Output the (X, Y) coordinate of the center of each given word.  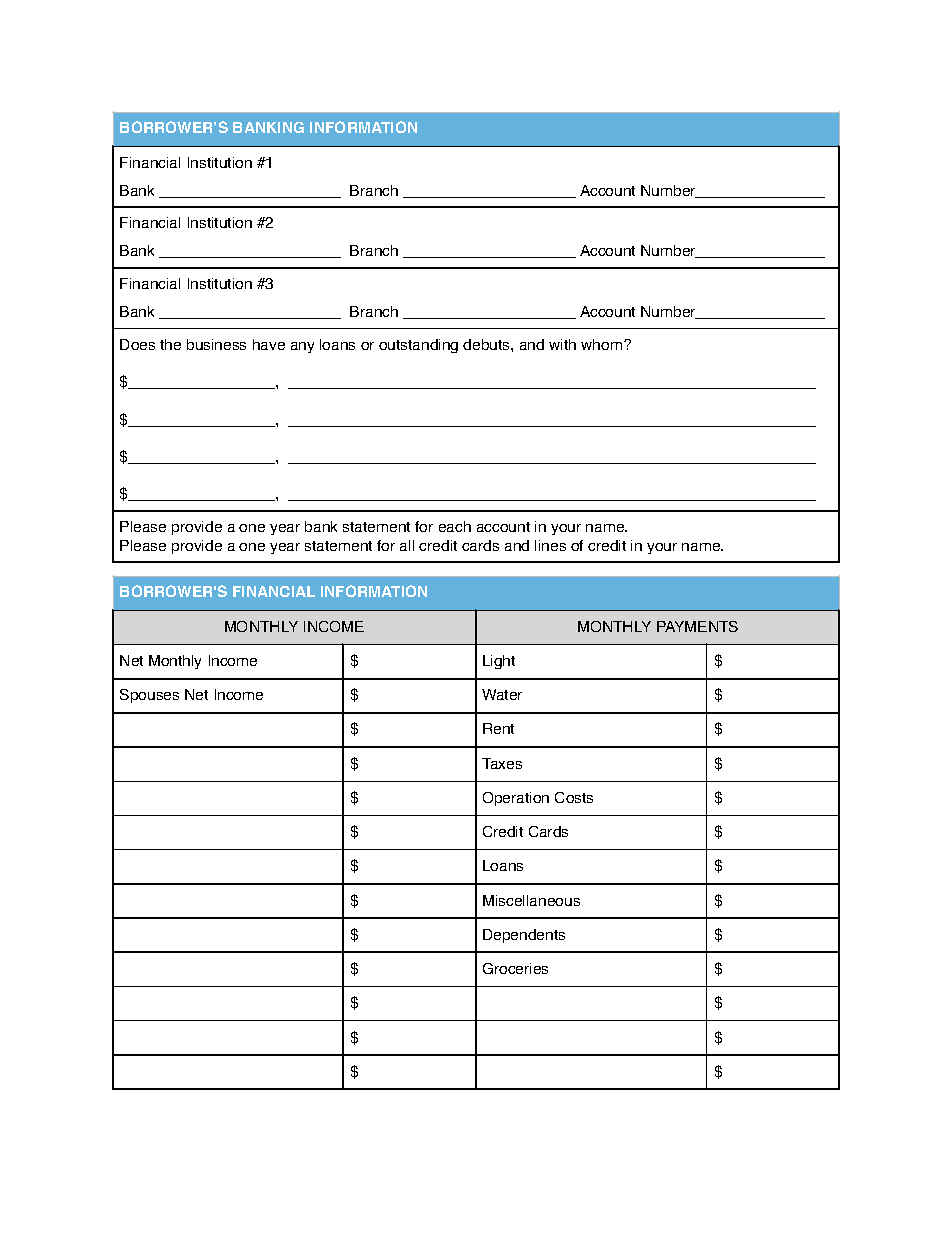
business (216, 344)
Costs (574, 797)
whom (603, 344)
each (455, 526)
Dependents (524, 936)
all (407, 545)
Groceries (515, 968)
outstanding (418, 346)
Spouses (149, 696)
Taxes (502, 763)
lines (550, 545)
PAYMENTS (697, 626)
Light (499, 662)
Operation (516, 799)
